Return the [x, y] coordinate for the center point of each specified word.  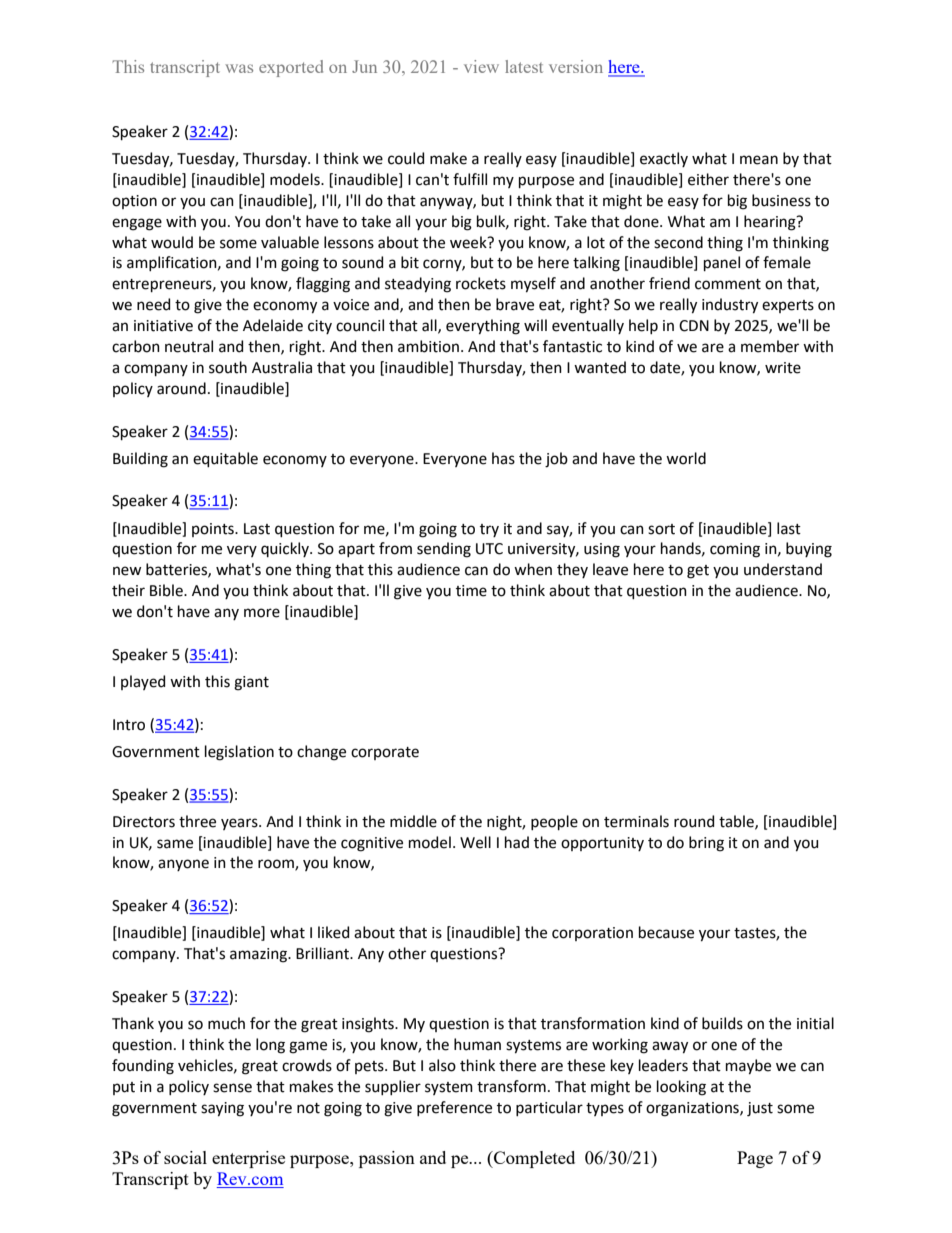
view [481, 66]
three [197, 821]
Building [140, 460]
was [239, 68]
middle [413, 821]
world [686, 458]
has [503, 458]
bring [706, 844]
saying [222, 1109]
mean [759, 160]
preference [454, 1108]
